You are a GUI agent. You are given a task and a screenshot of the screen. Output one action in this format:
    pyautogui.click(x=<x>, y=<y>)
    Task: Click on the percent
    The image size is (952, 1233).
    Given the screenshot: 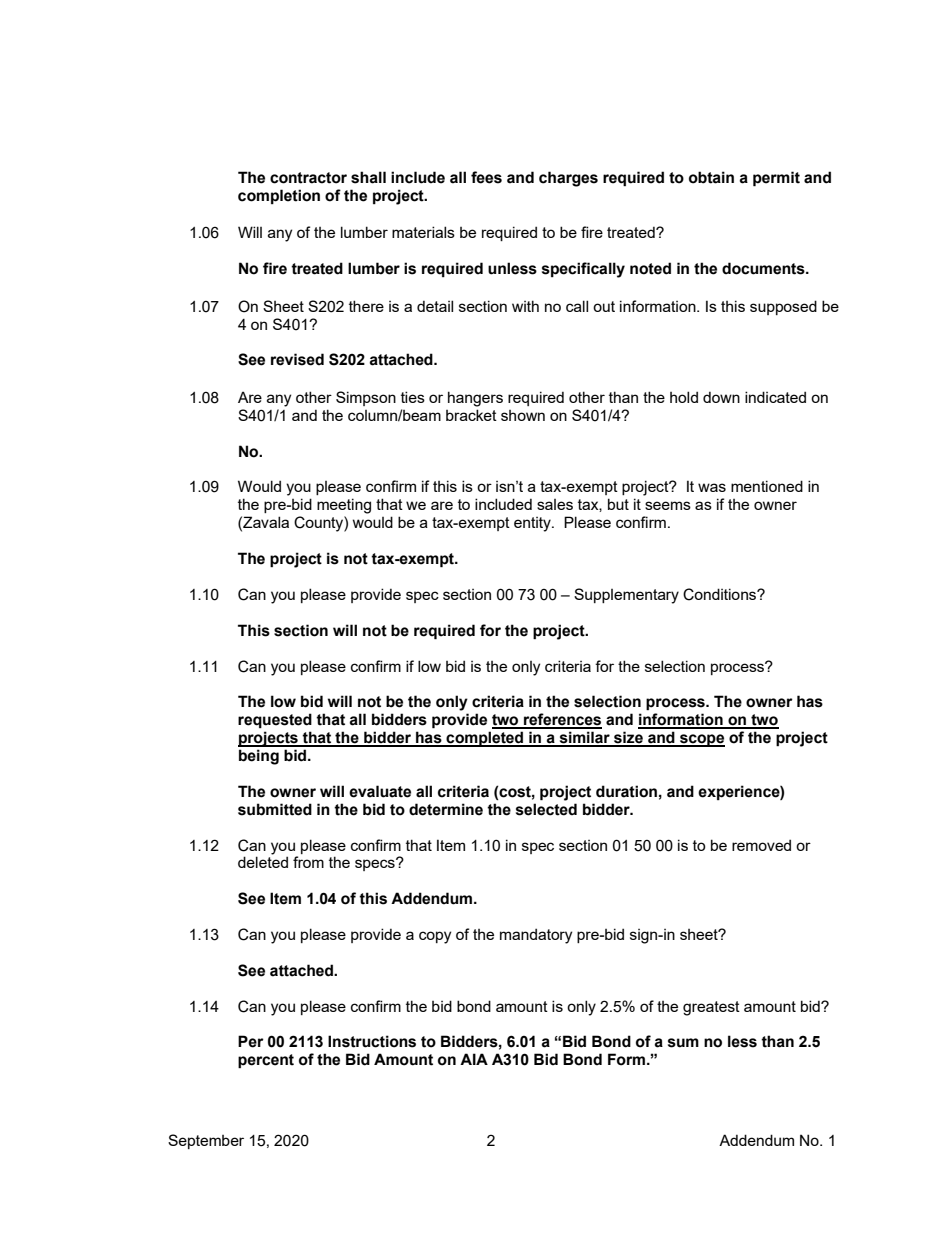 What is the action you would take?
    pyautogui.click(x=266, y=1061)
